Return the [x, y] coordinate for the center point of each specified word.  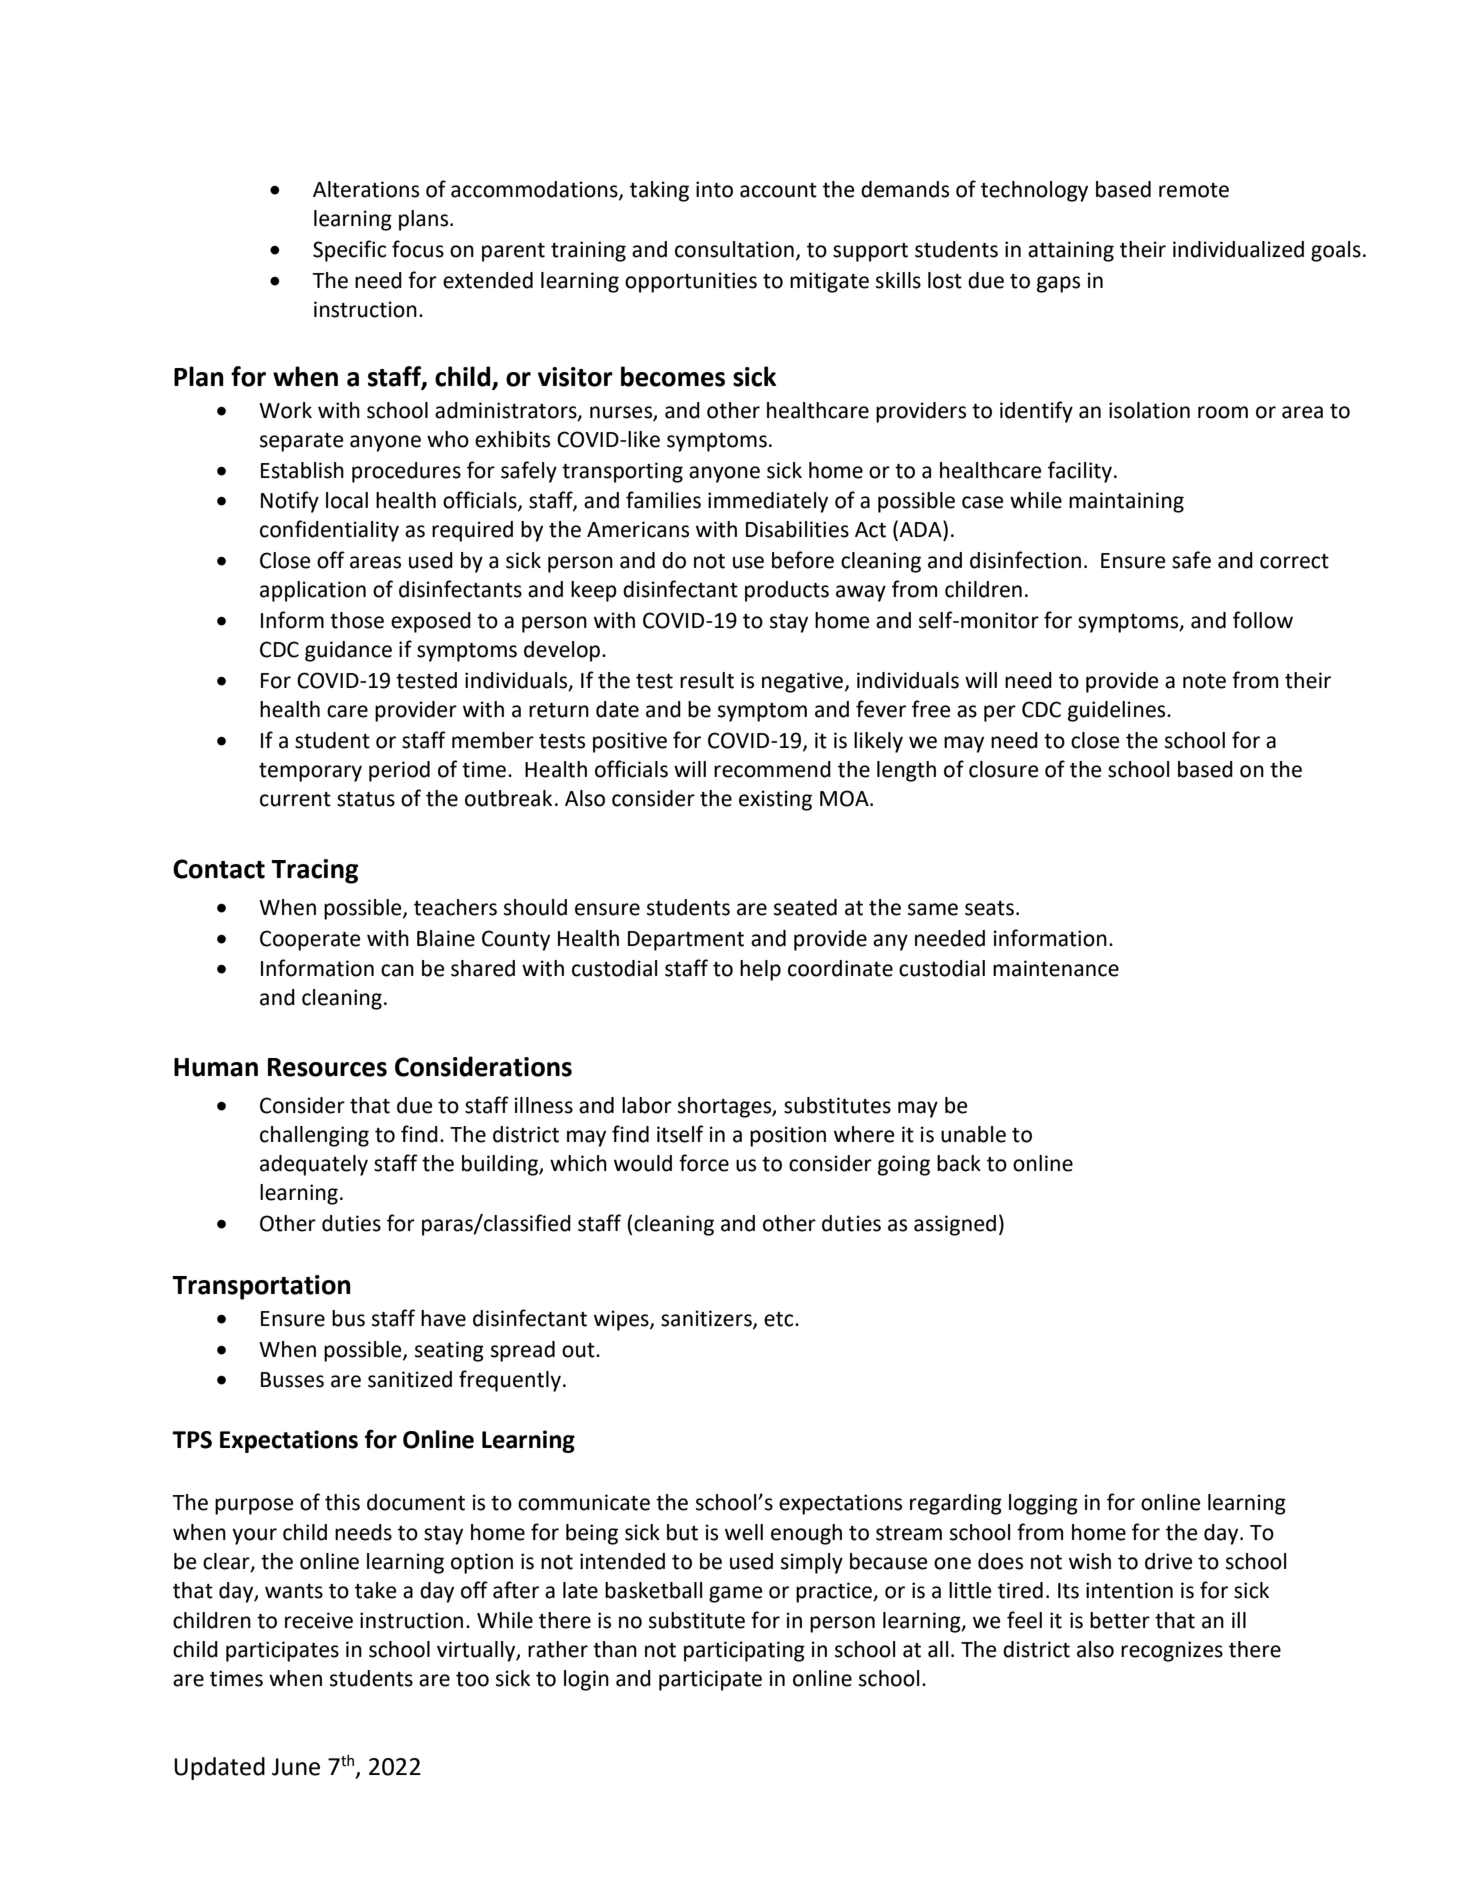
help [760, 970]
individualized [1238, 249]
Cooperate [310, 940]
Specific [349, 251]
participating [744, 1651]
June [296, 1767]
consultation [734, 249]
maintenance [1056, 968]
